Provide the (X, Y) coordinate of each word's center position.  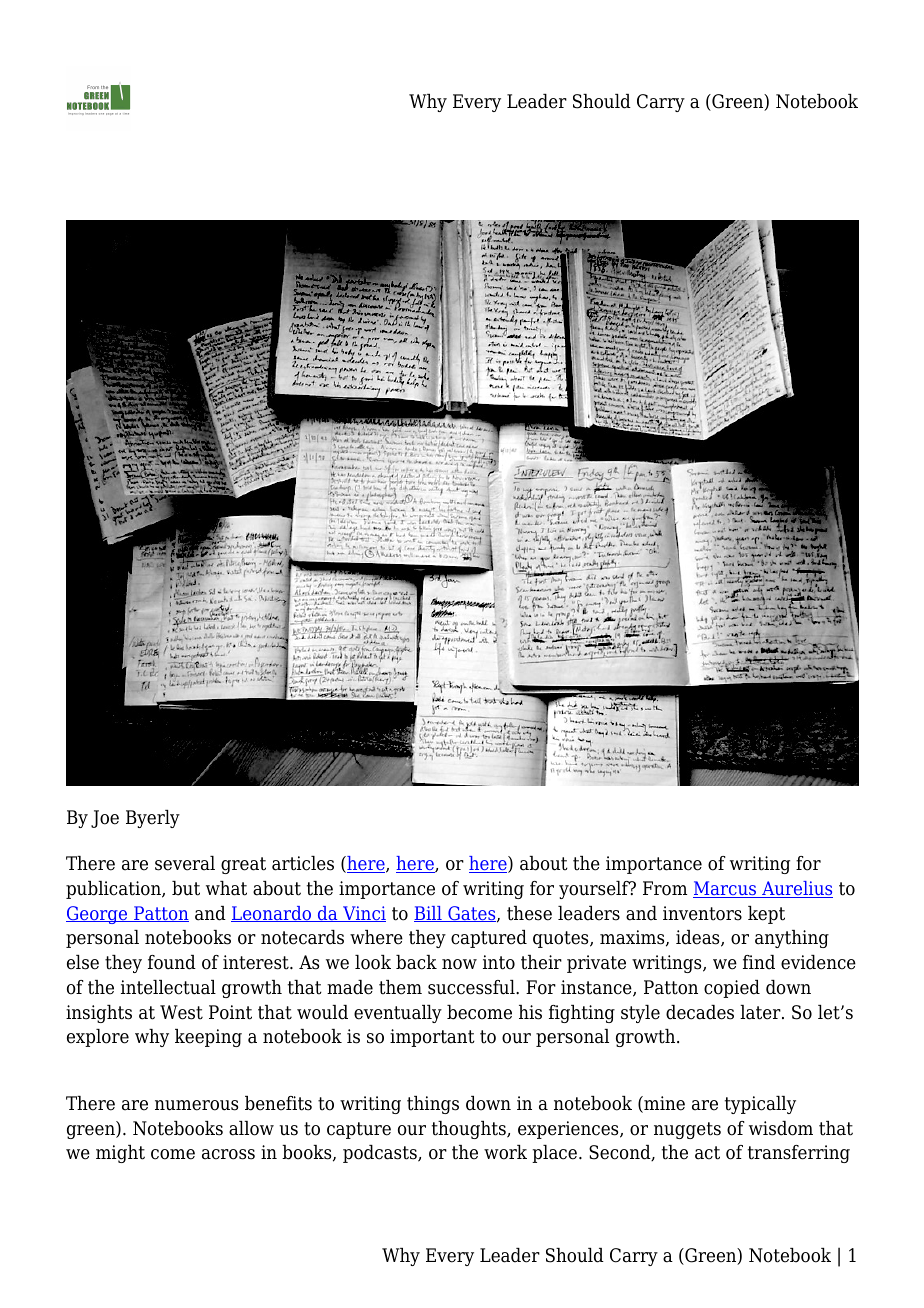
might (120, 1154)
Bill (429, 914)
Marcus (726, 889)
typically (760, 1105)
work (505, 1152)
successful (472, 987)
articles (303, 863)
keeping (208, 1038)
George (98, 915)
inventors (702, 913)
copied (732, 989)
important (432, 1038)
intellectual (168, 987)
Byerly (153, 819)
